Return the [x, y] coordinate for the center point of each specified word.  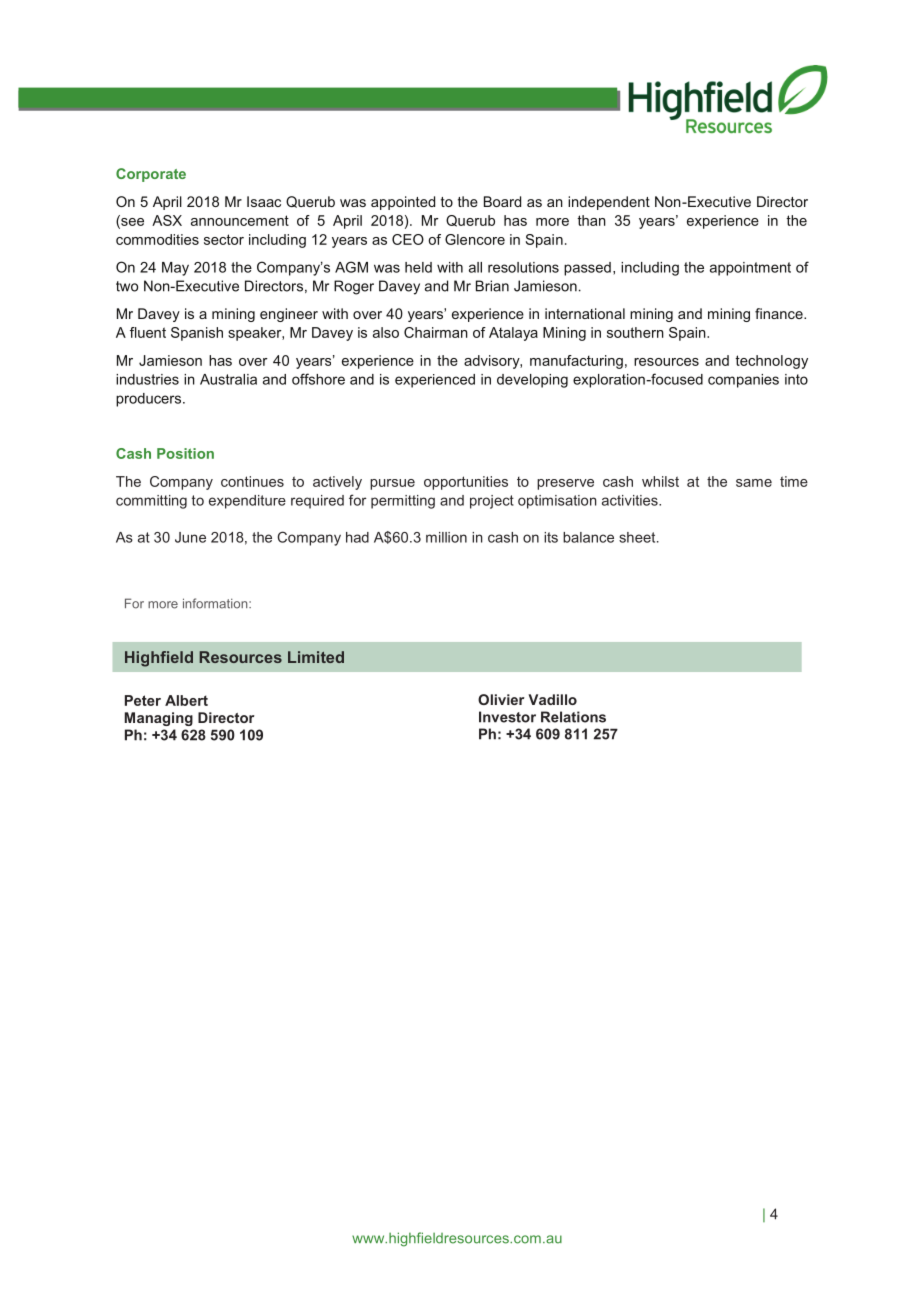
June [190, 537]
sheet [638, 537]
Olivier [501, 699]
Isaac [264, 201]
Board [502, 201]
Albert [186, 700]
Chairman [436, 332]
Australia [228, 379]
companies [743, 381]
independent [609, 203]
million [446, 537]
